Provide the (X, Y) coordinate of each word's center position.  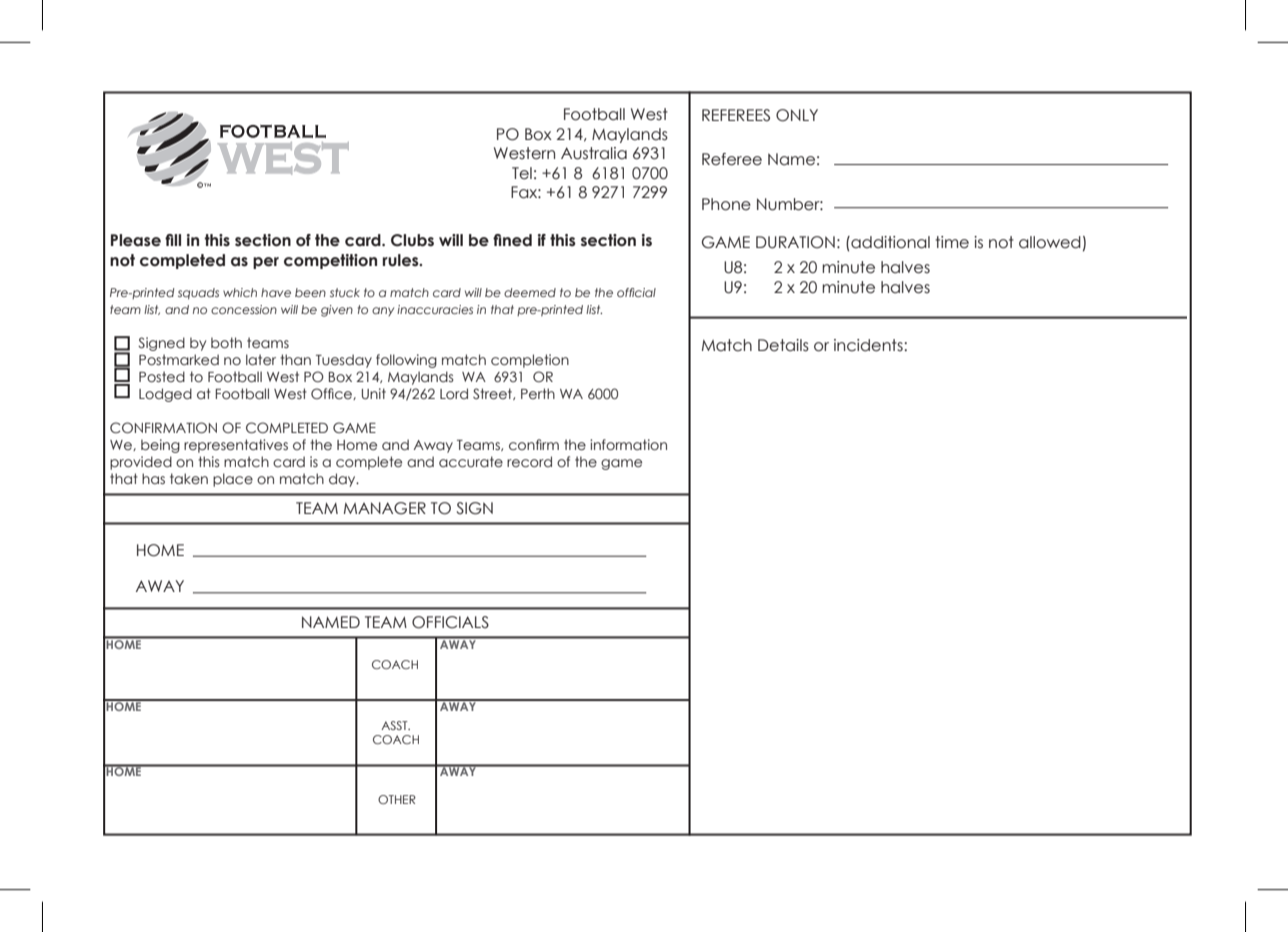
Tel (522, 173)
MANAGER (385, 508)
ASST (395, 725)
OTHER (397, 799)
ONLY (797, 115)
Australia (594, 153)
